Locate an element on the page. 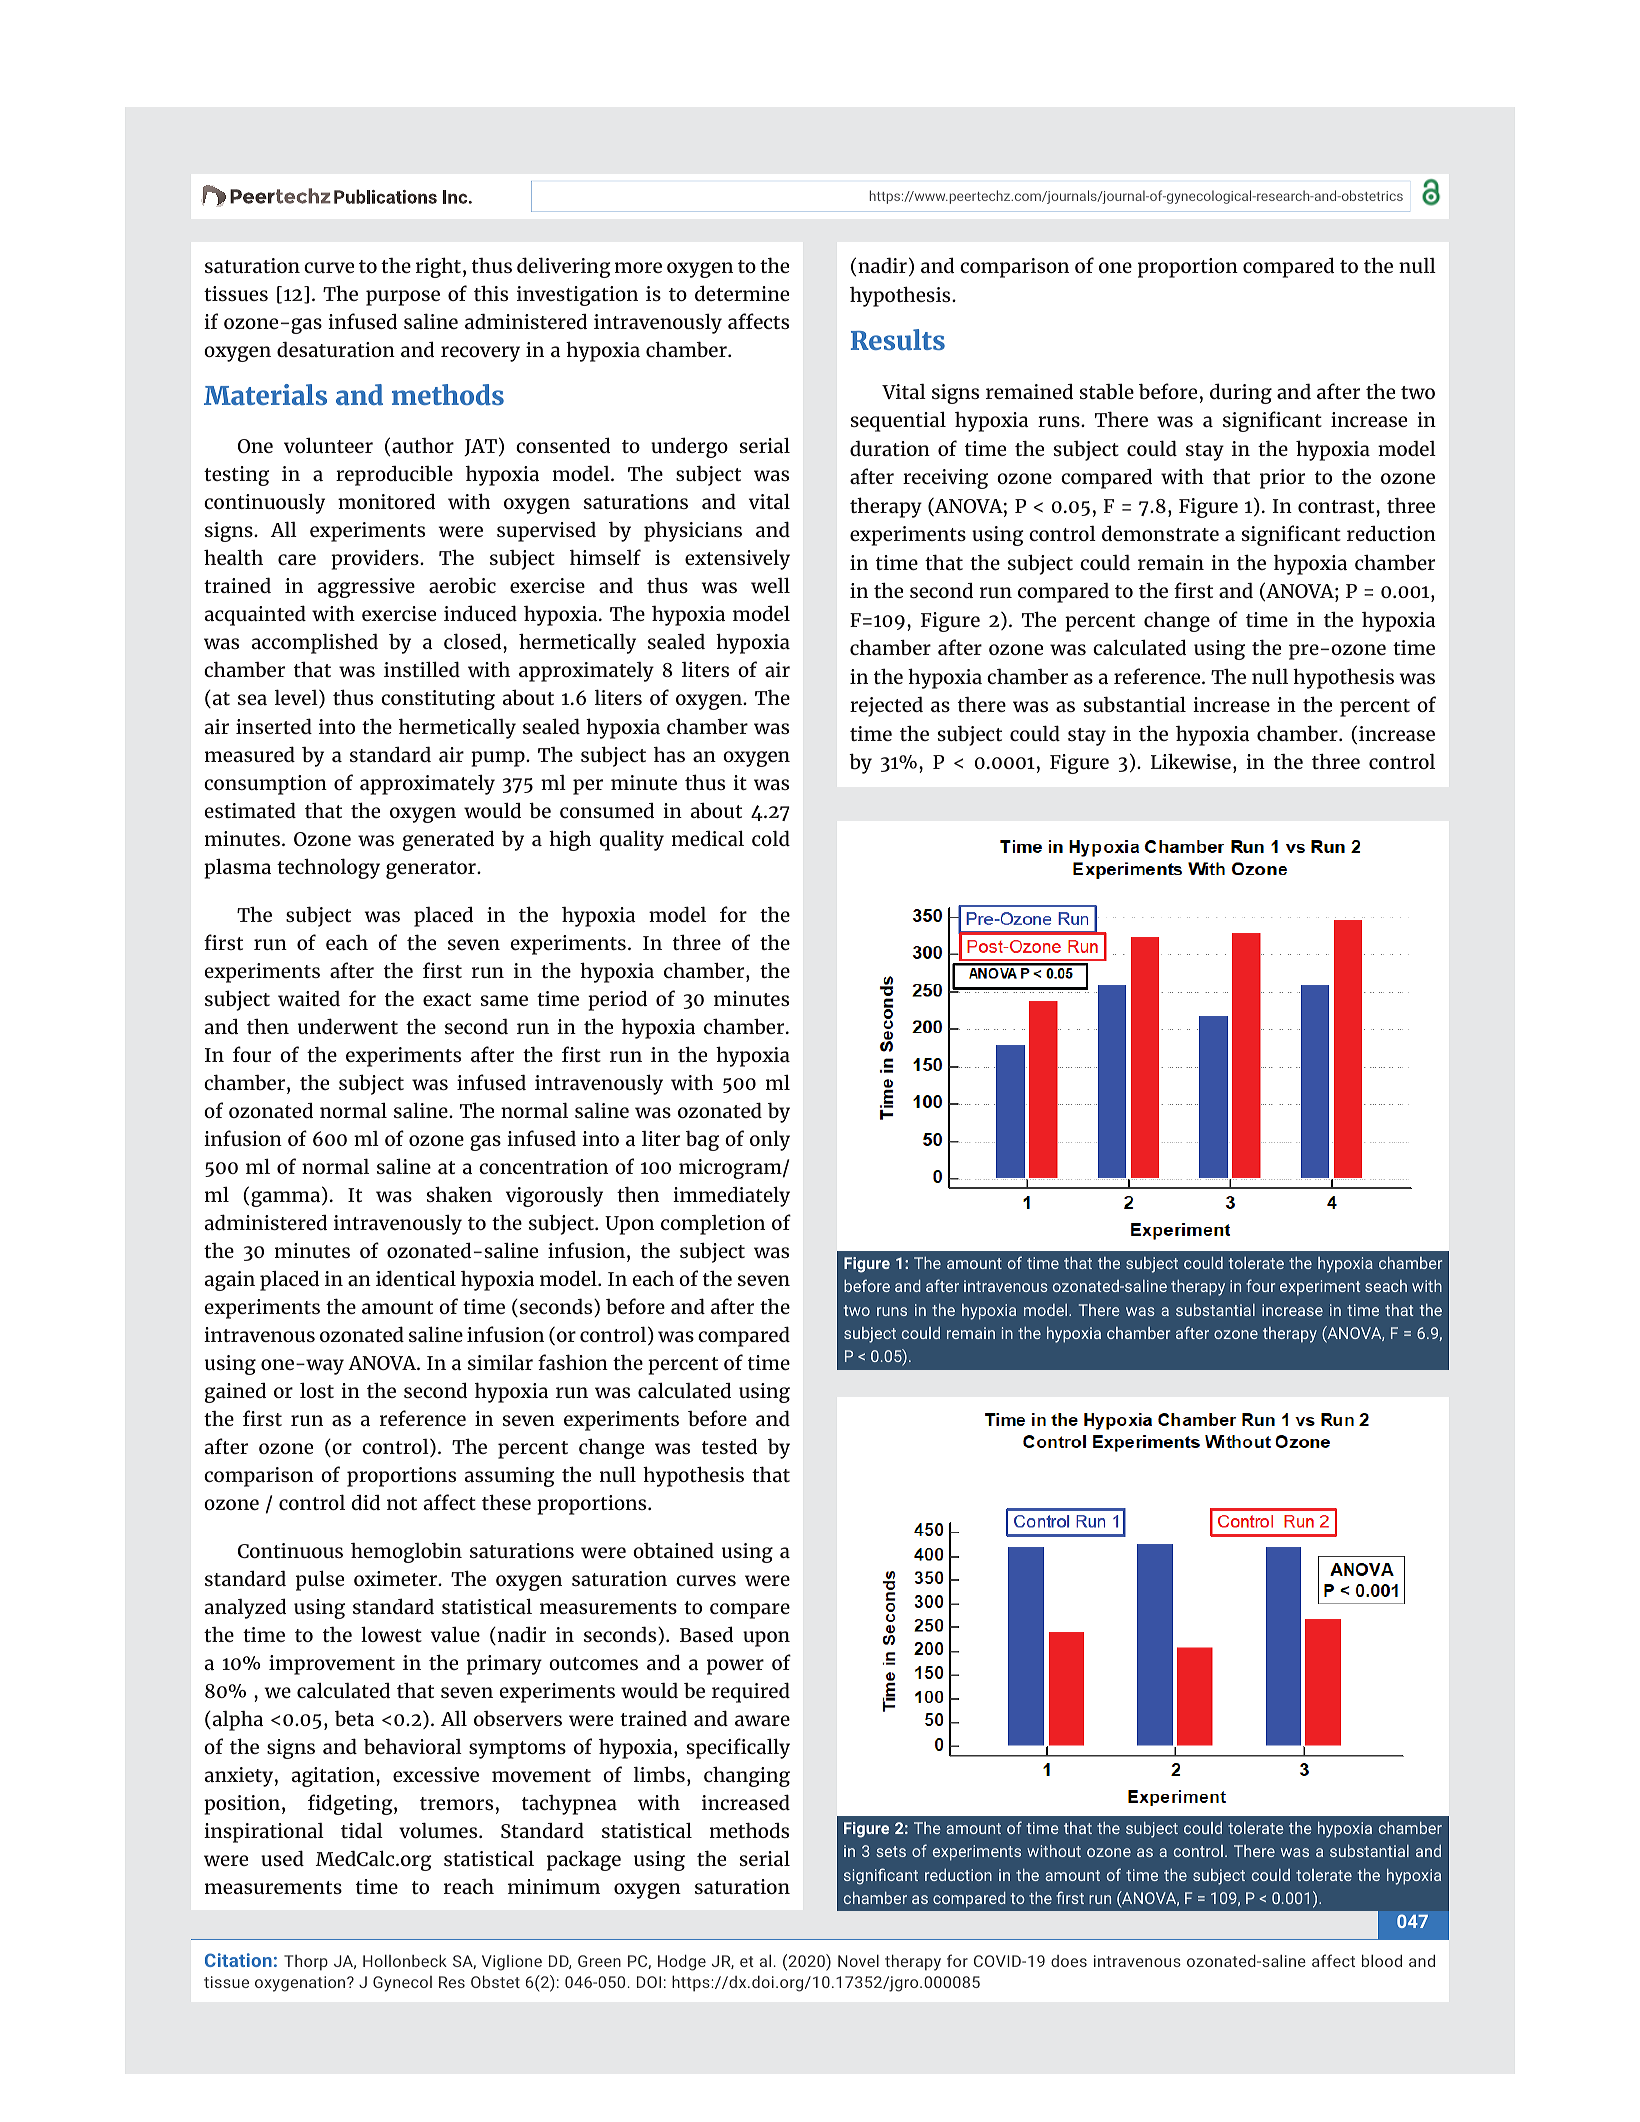 This document has height=2122, width=1640. Thorp is located at coordinates (306, 1963).
